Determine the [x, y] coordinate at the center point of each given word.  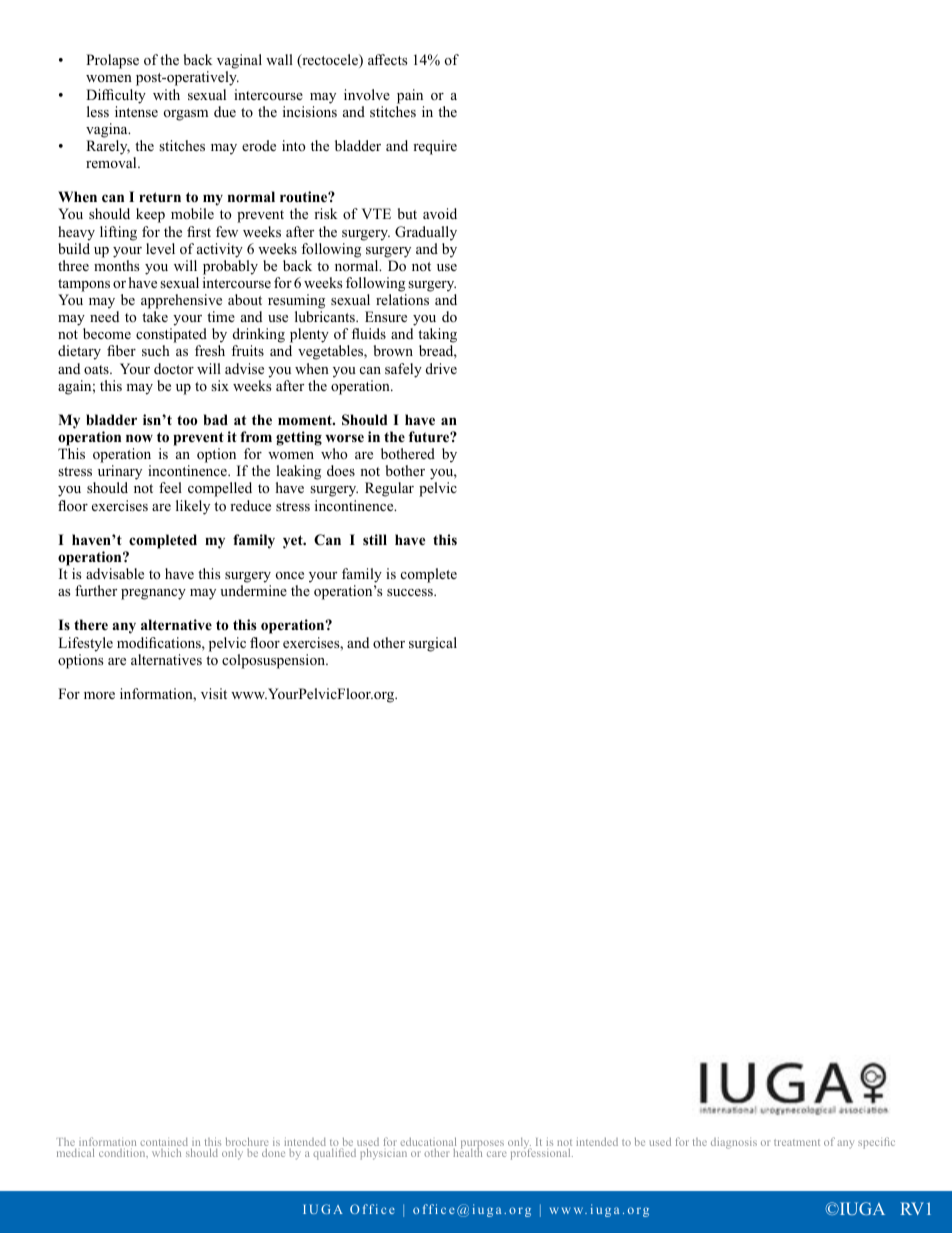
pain [410, 96]
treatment [797, 1142]
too [187, 420]
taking [437, 337]
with [166, 94]
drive [441, 368]
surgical [433, 644]
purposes [482, 1145]
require [435, 147]
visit [214, 693]
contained [164, 1143]
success [411, 592]
